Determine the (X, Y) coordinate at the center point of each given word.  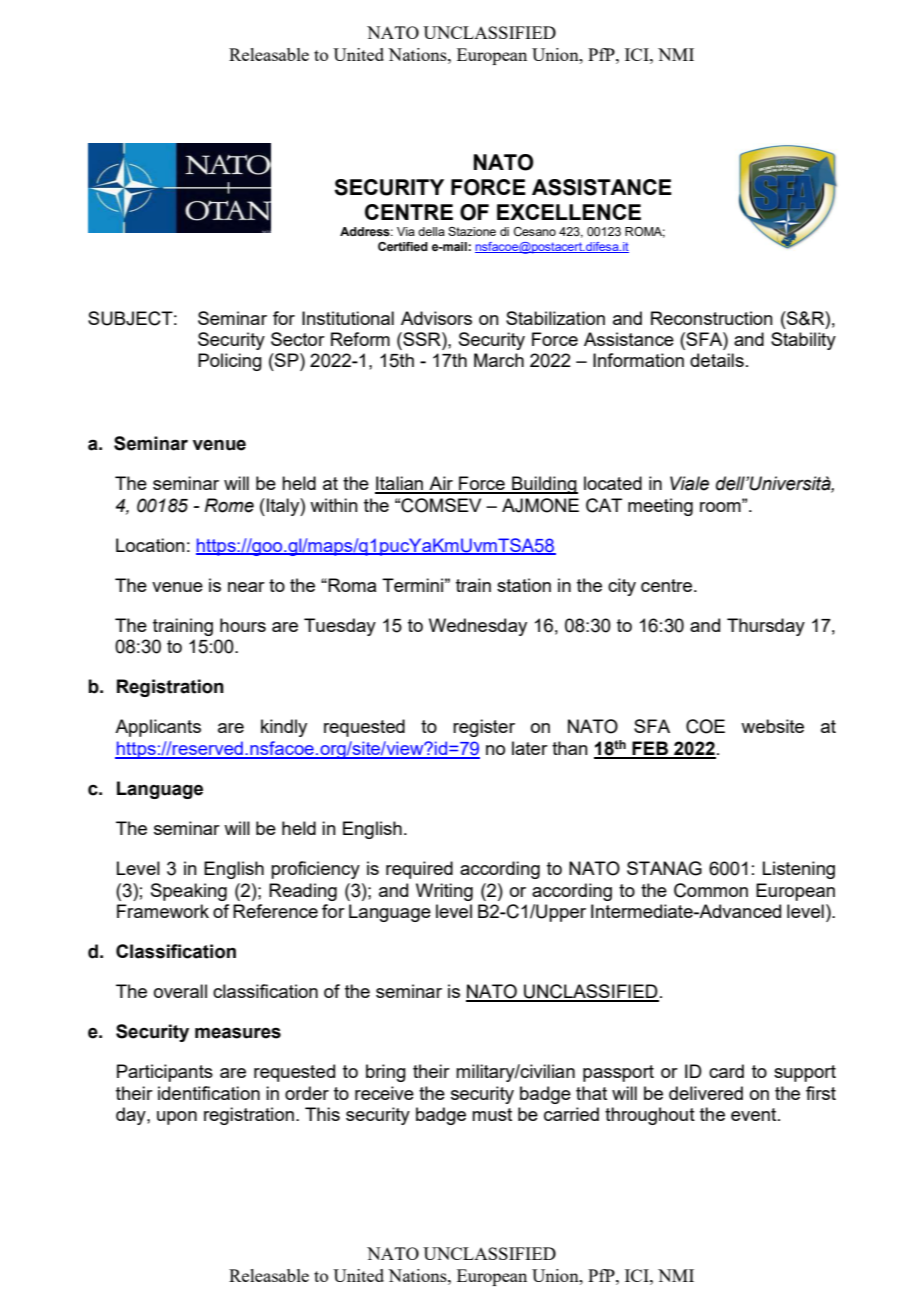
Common (711, 890)
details (717, 360)
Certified (403, 246)
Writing (444, 892)
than (570, 748)
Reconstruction (712, 318)
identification (209, 1093)
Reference (275, 911)
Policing (230, 362)
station (524, 585)
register (484, 728)
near (246, 587)
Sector (298, 339)
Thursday (766, 627)
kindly (284, 728)
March (499, 360)
